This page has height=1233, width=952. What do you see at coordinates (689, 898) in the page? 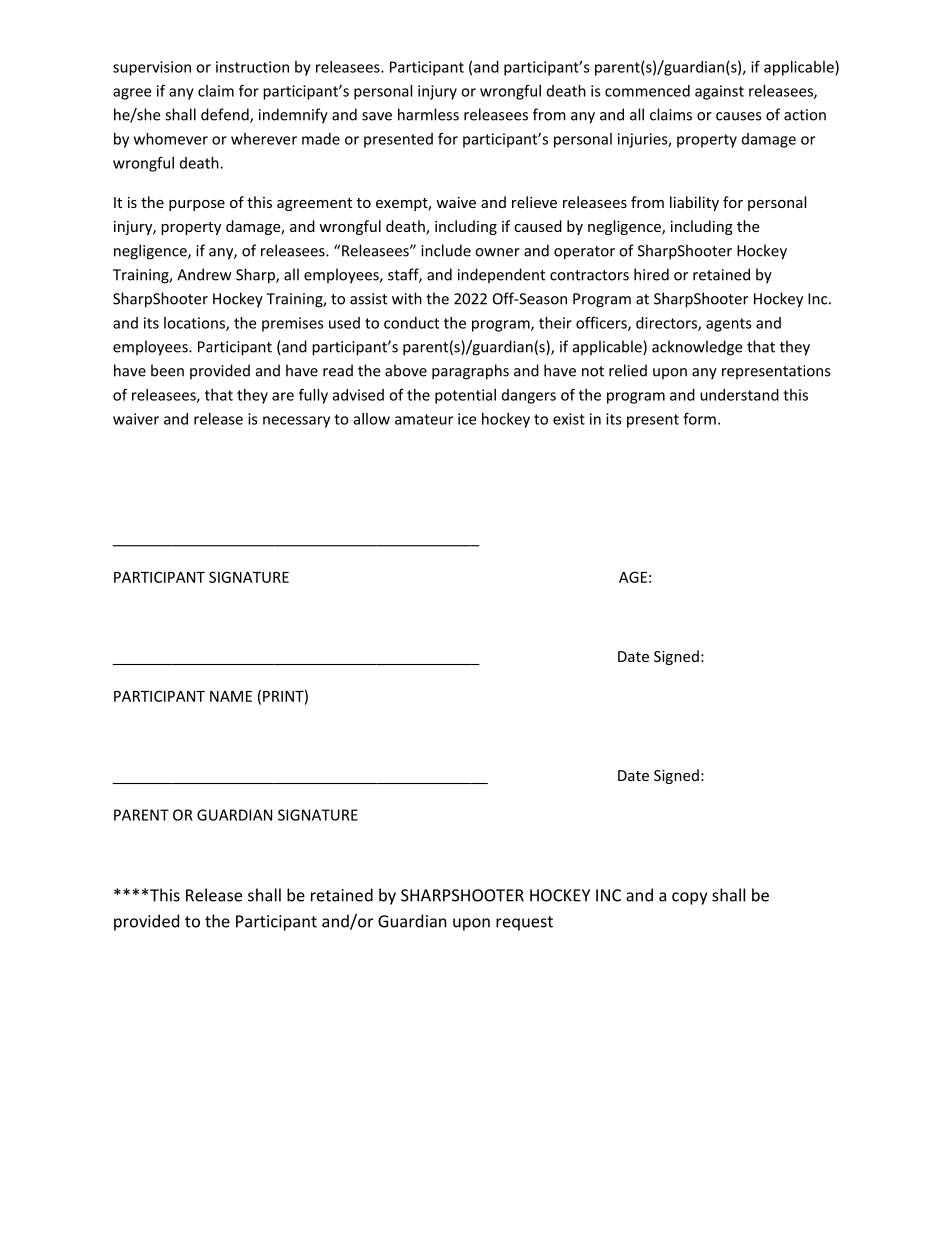
I see `copy` at bounding box center [689, 898].
